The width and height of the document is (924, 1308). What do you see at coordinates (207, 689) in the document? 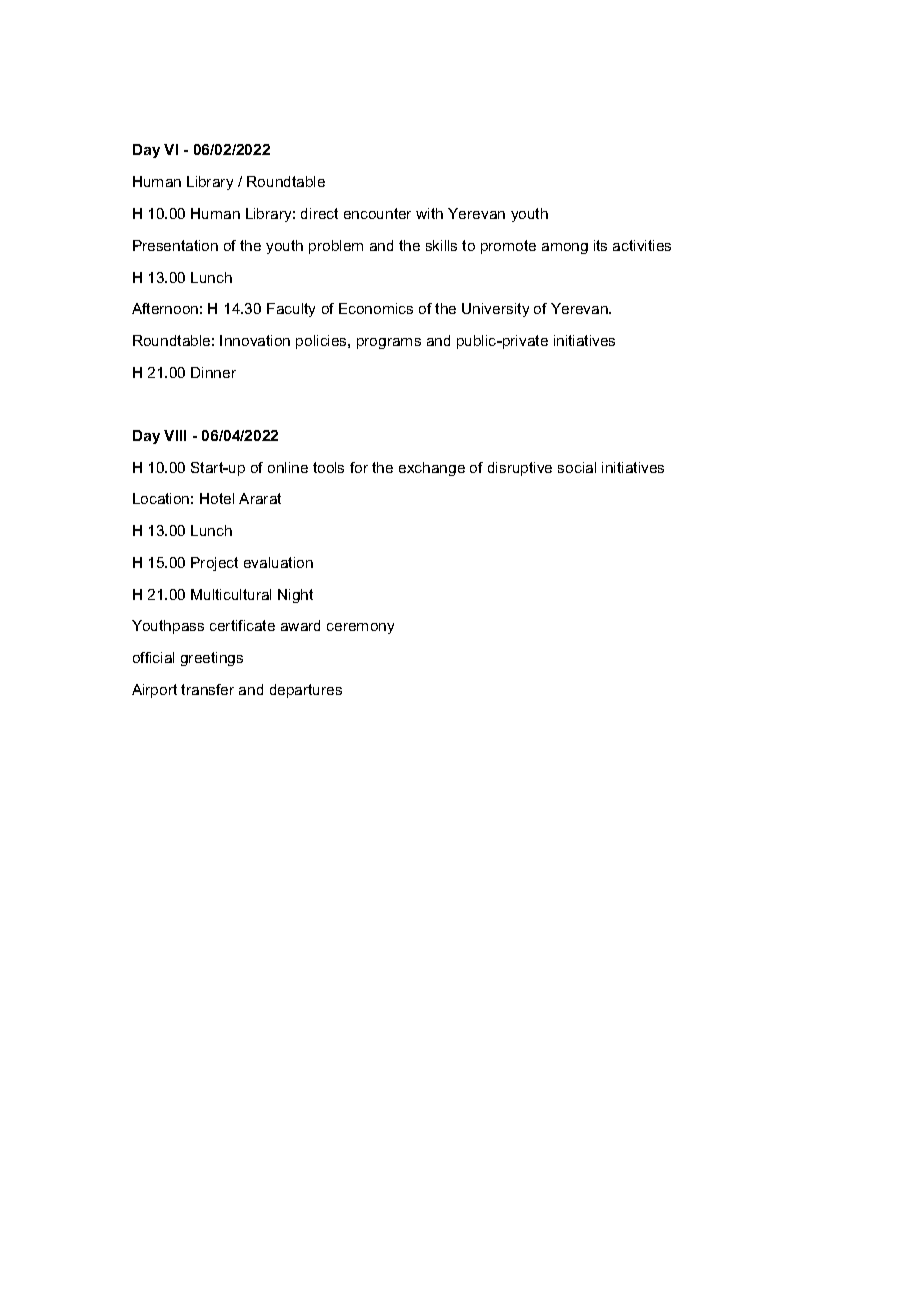
I see `transfer` at bounding box center [207, 689].
